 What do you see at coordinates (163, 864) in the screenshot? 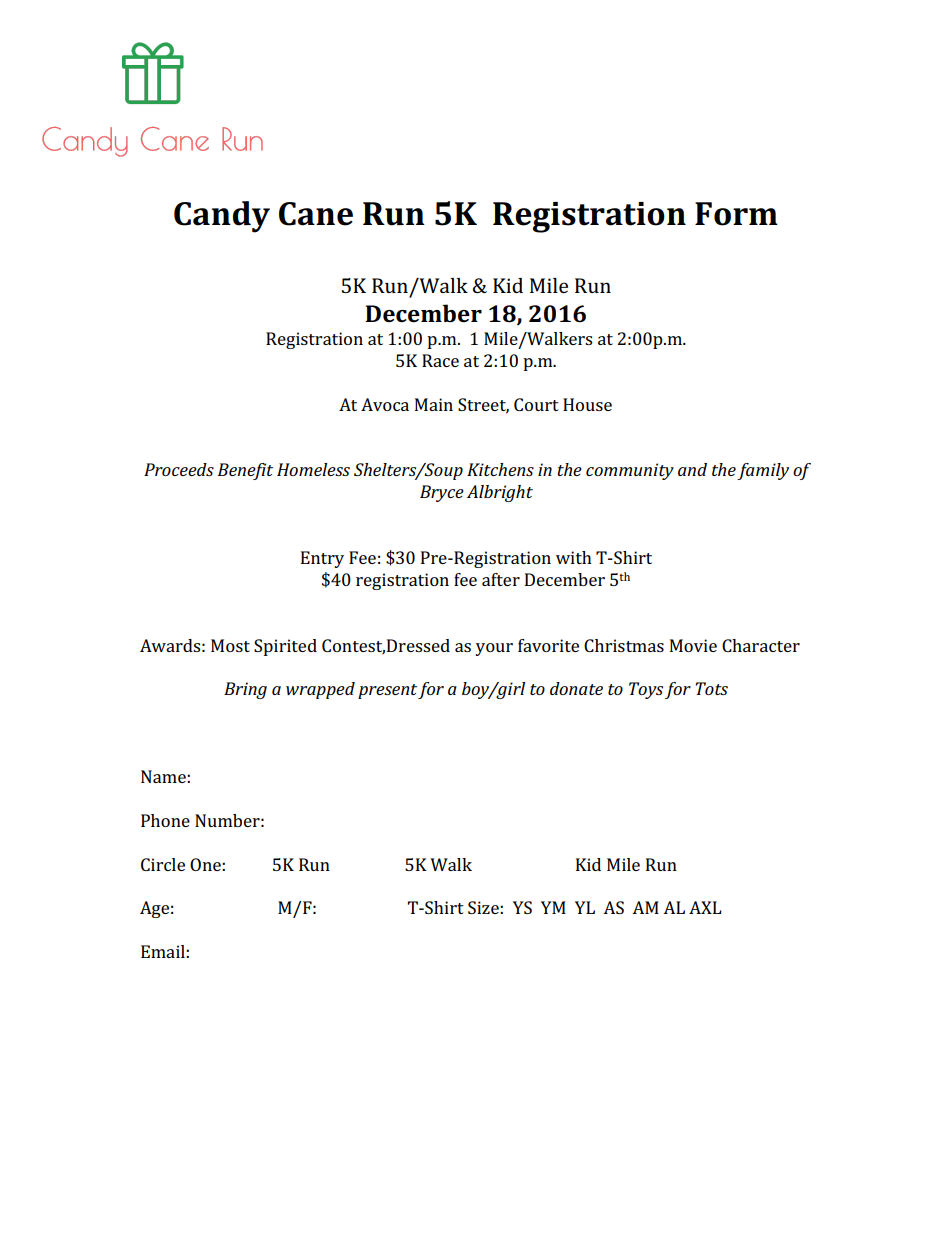
I see `Circle` at bounding box center [163, 864].
